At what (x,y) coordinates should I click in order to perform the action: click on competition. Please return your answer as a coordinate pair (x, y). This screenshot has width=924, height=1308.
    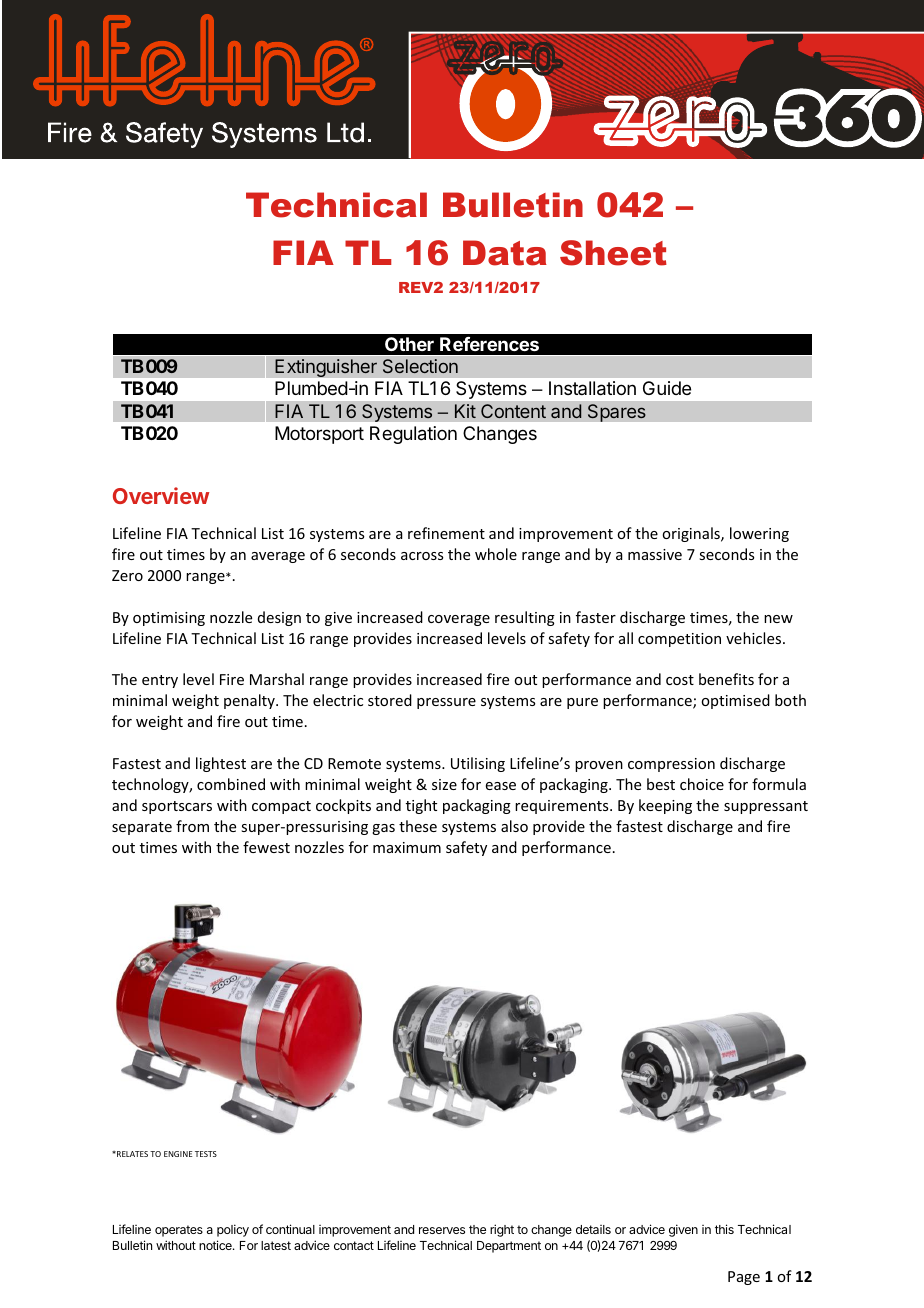
    Looking at the image, I should click on (679, 640).
